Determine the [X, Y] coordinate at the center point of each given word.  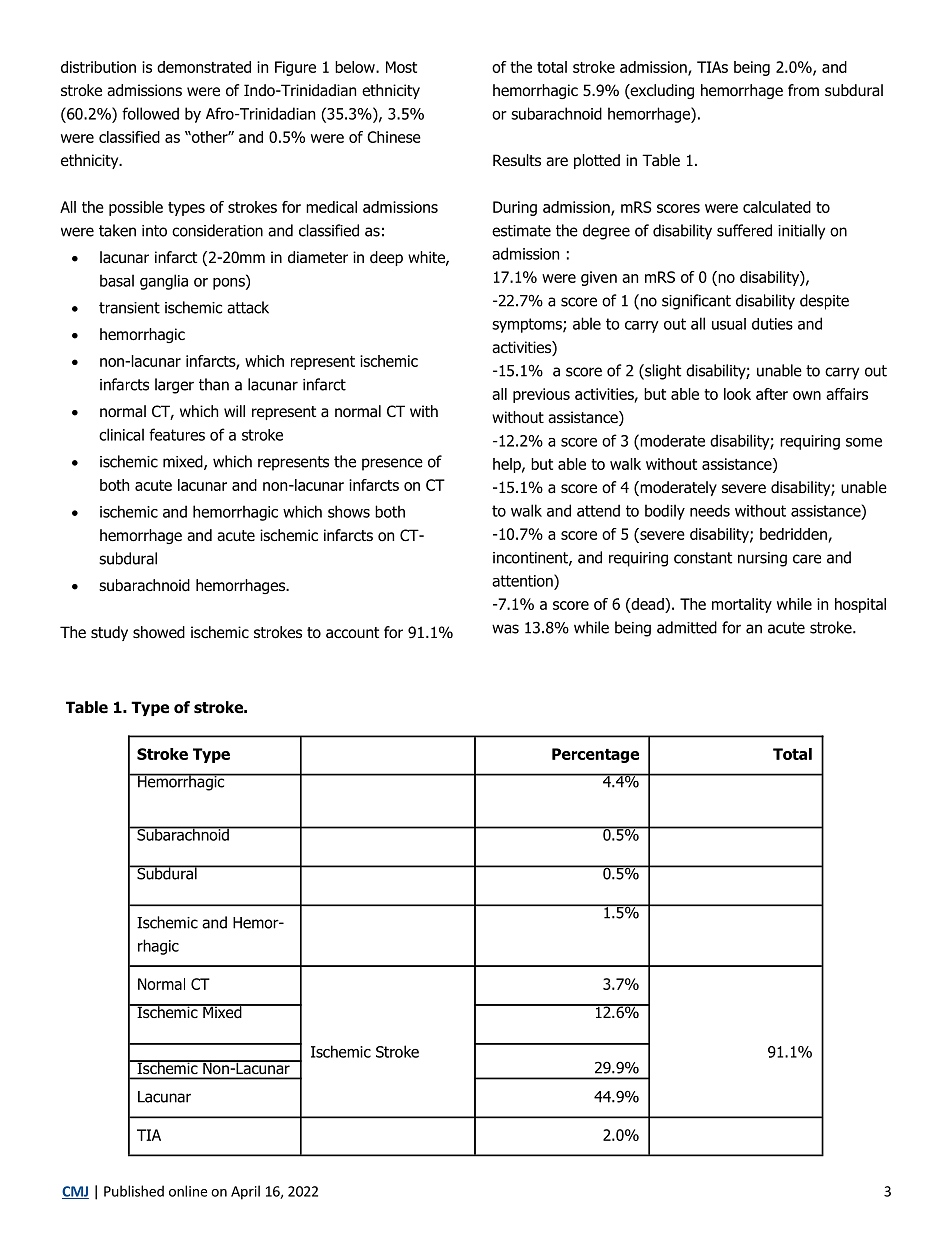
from [803, 90]
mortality [742, 605]
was [505, 629]
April [245, 1192]
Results [517, 160]
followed [150, 113]
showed [159, 632]
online [188, 1191]
